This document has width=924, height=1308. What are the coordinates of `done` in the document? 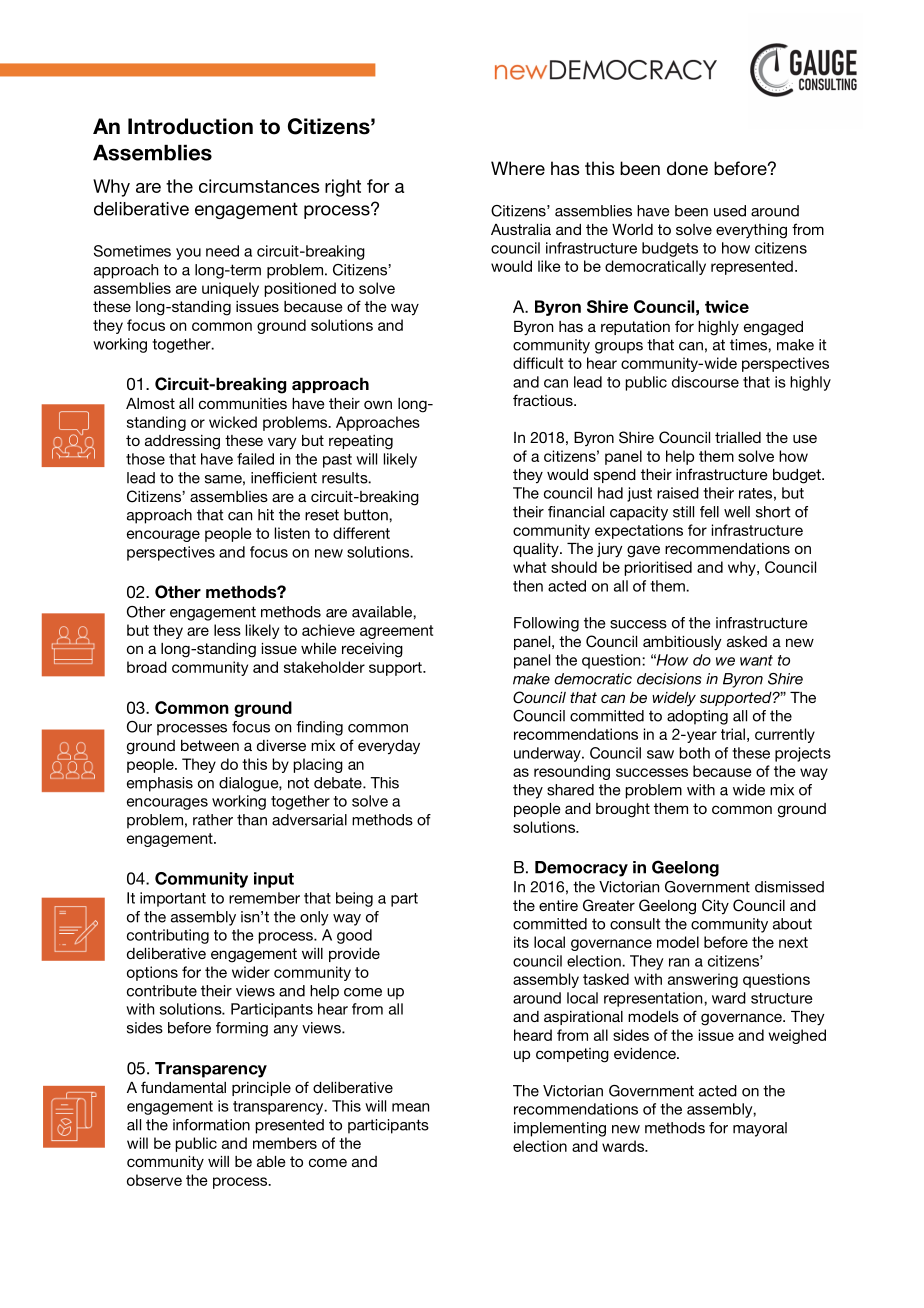 It's located at (687, 168).
